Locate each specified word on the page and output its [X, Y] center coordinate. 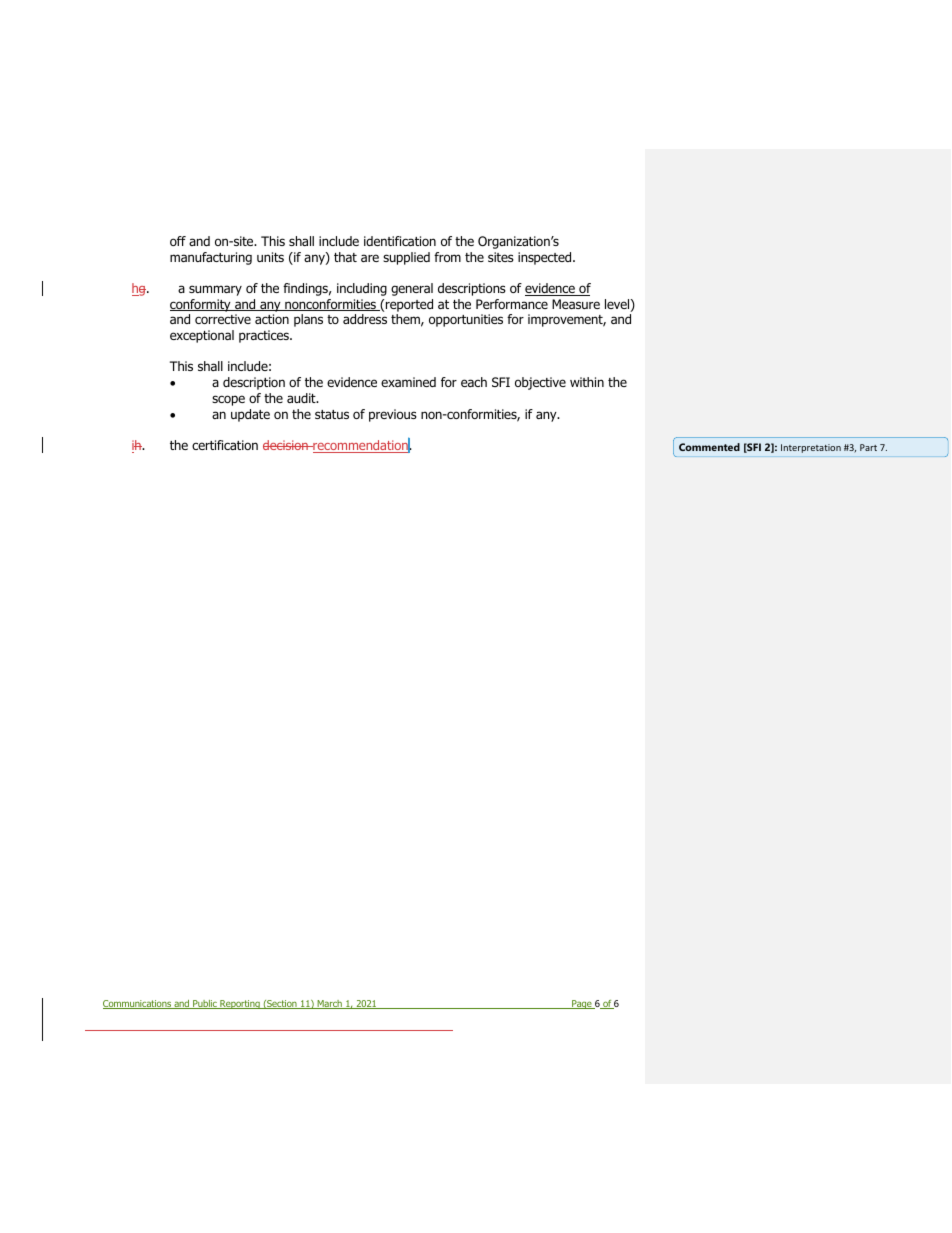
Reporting [240, 1004]
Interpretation [811, 448]
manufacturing [211, 258]
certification [225, 445]
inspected [546, 258]
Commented [709, 447]
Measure [576, 304]
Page [582, 1004]
